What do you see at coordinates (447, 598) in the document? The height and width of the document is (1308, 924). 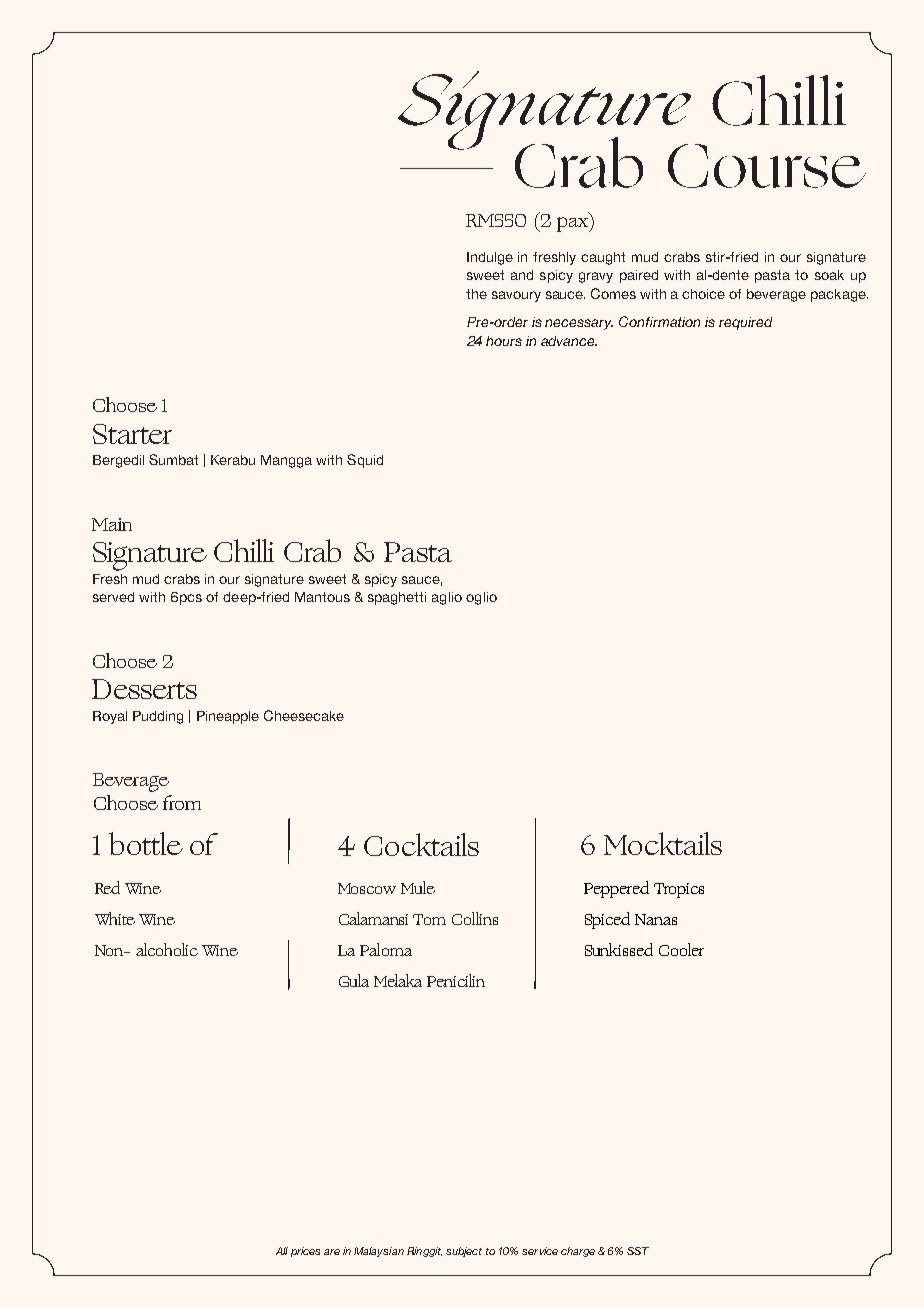 I see `aglio` at bounding box center [447, 598].
